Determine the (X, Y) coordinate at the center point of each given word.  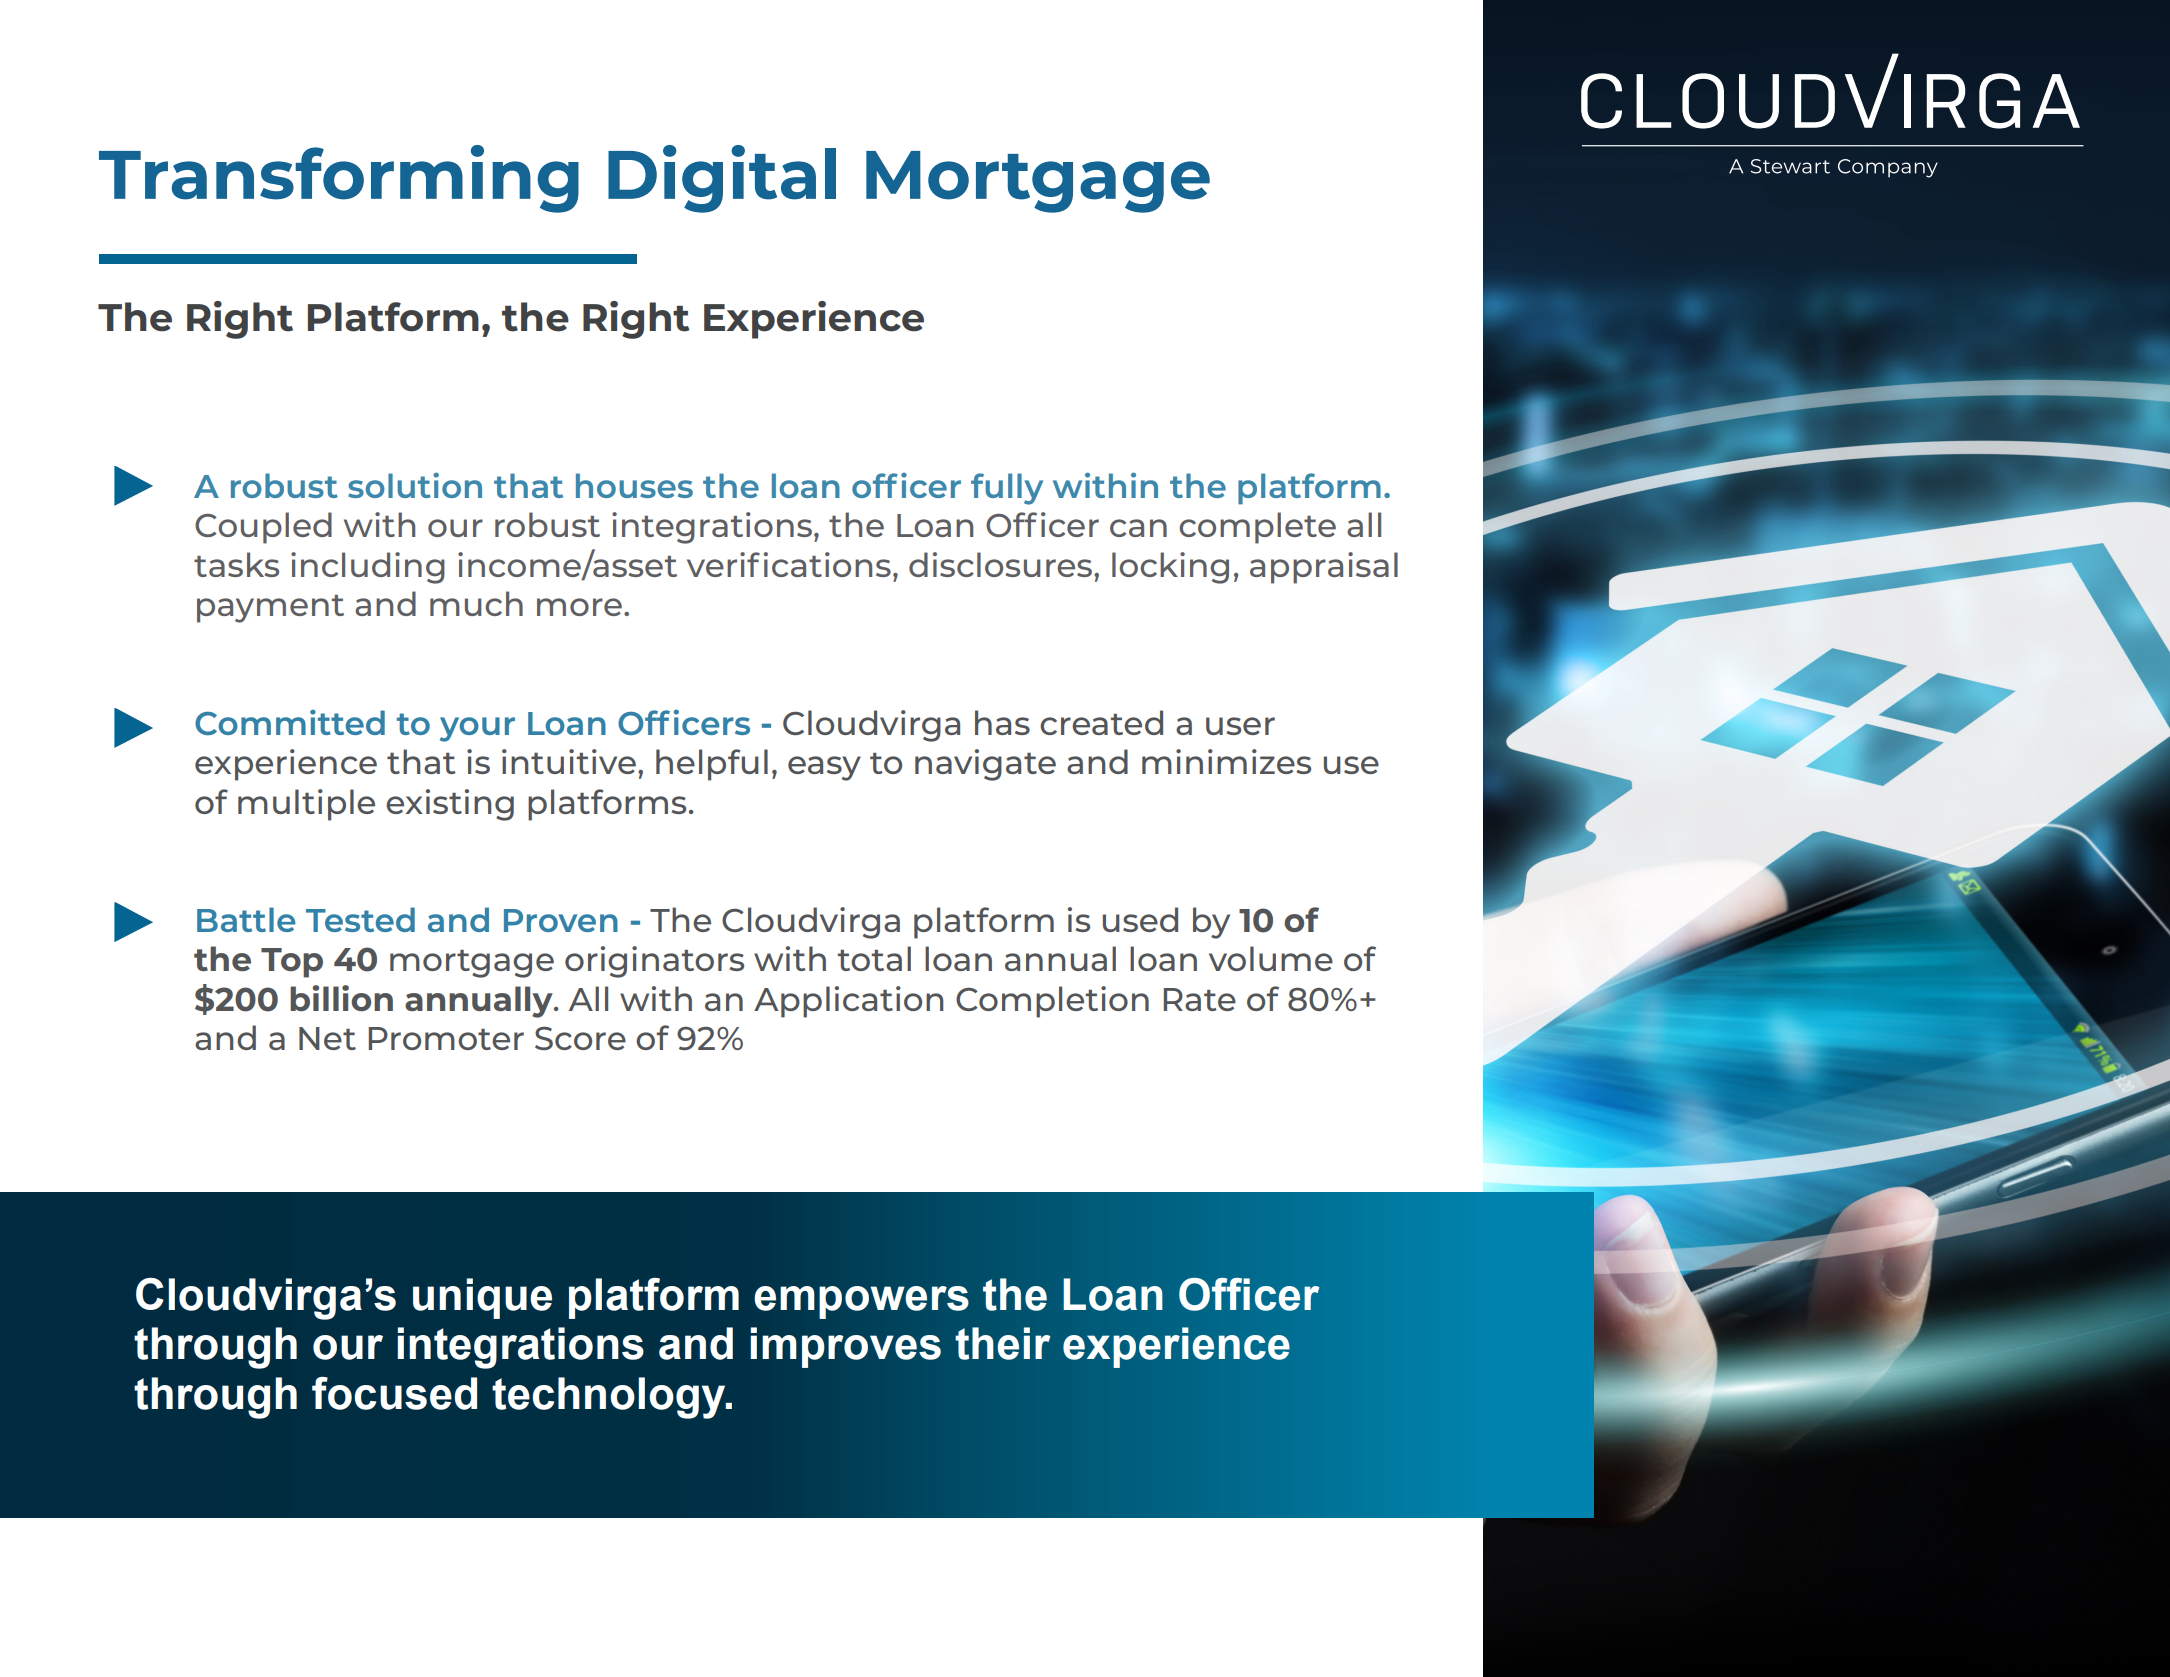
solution (415, 485)
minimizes (1226, 761)
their (1003, 1343)
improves (846, 1347)
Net (327, 1038)
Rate (1199, 999)
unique (482, 1298)
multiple (306, 805)
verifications (789, 564)
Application (848, 1002)
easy (824, 768)
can (1138, 528)
